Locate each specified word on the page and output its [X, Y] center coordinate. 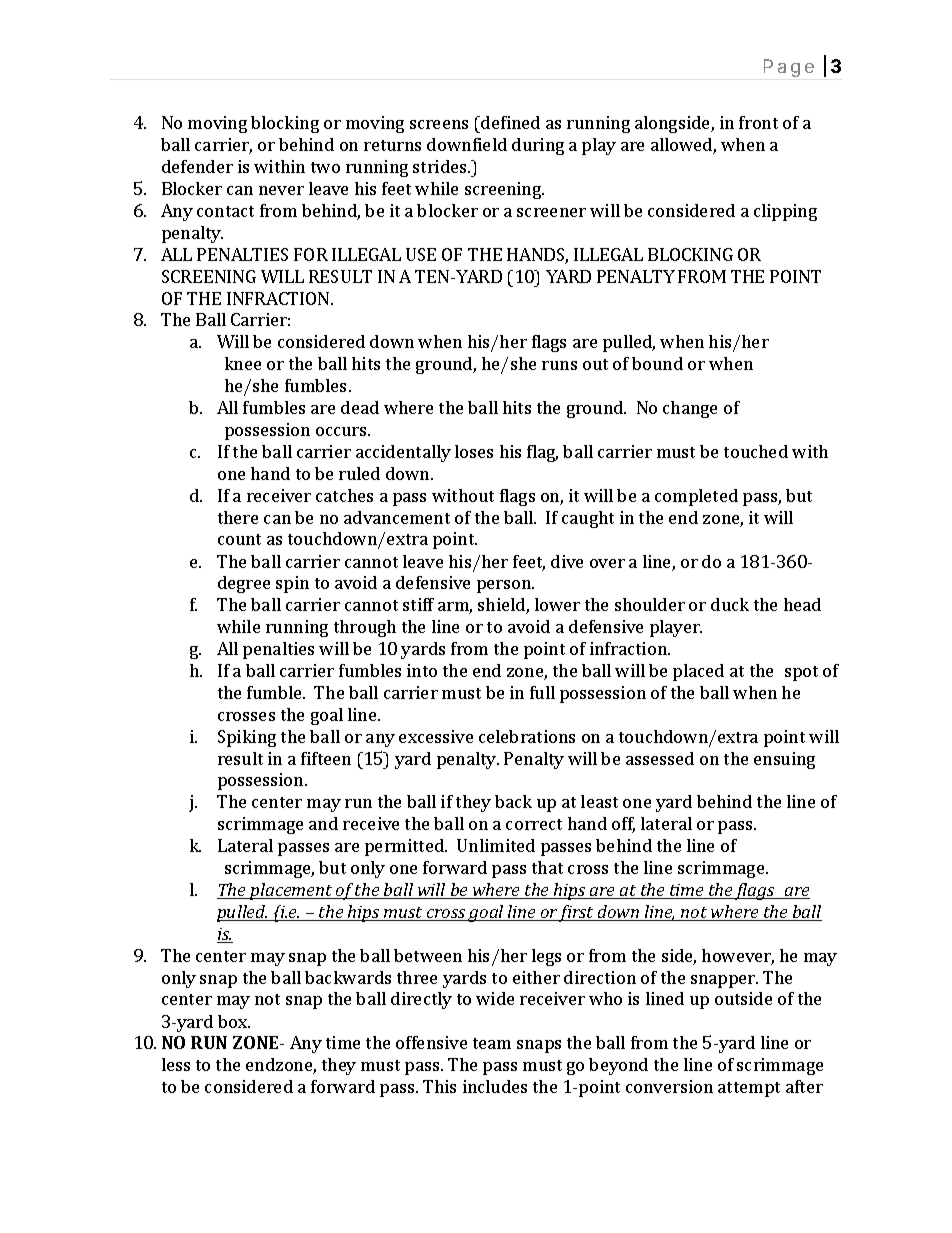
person [505, 586]
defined [509, 122]
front [758, 122]
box [234, 1021]
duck [730, 604]
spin [292, 584]
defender [197, 166]
